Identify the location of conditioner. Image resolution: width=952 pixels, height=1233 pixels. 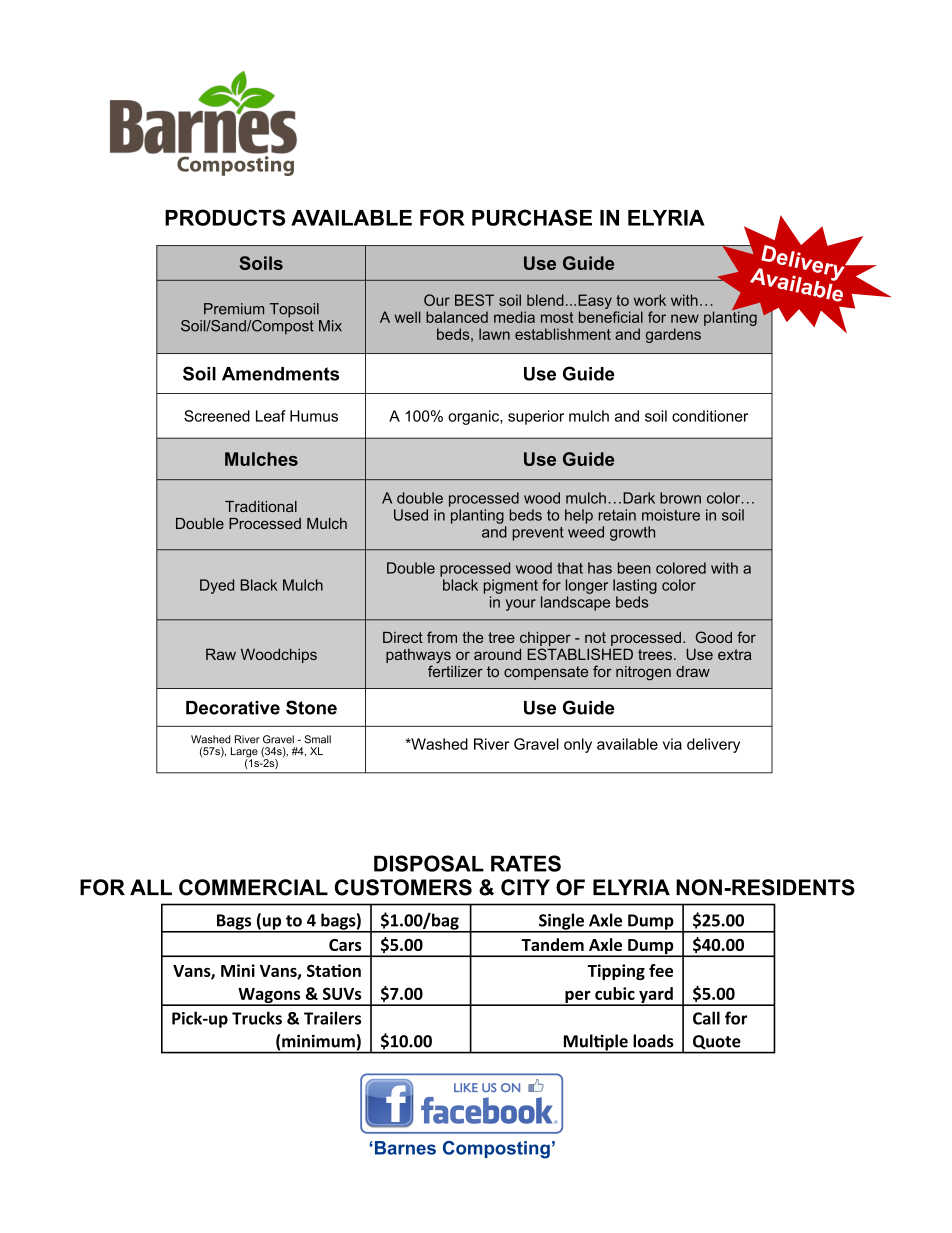
(710, 416).
